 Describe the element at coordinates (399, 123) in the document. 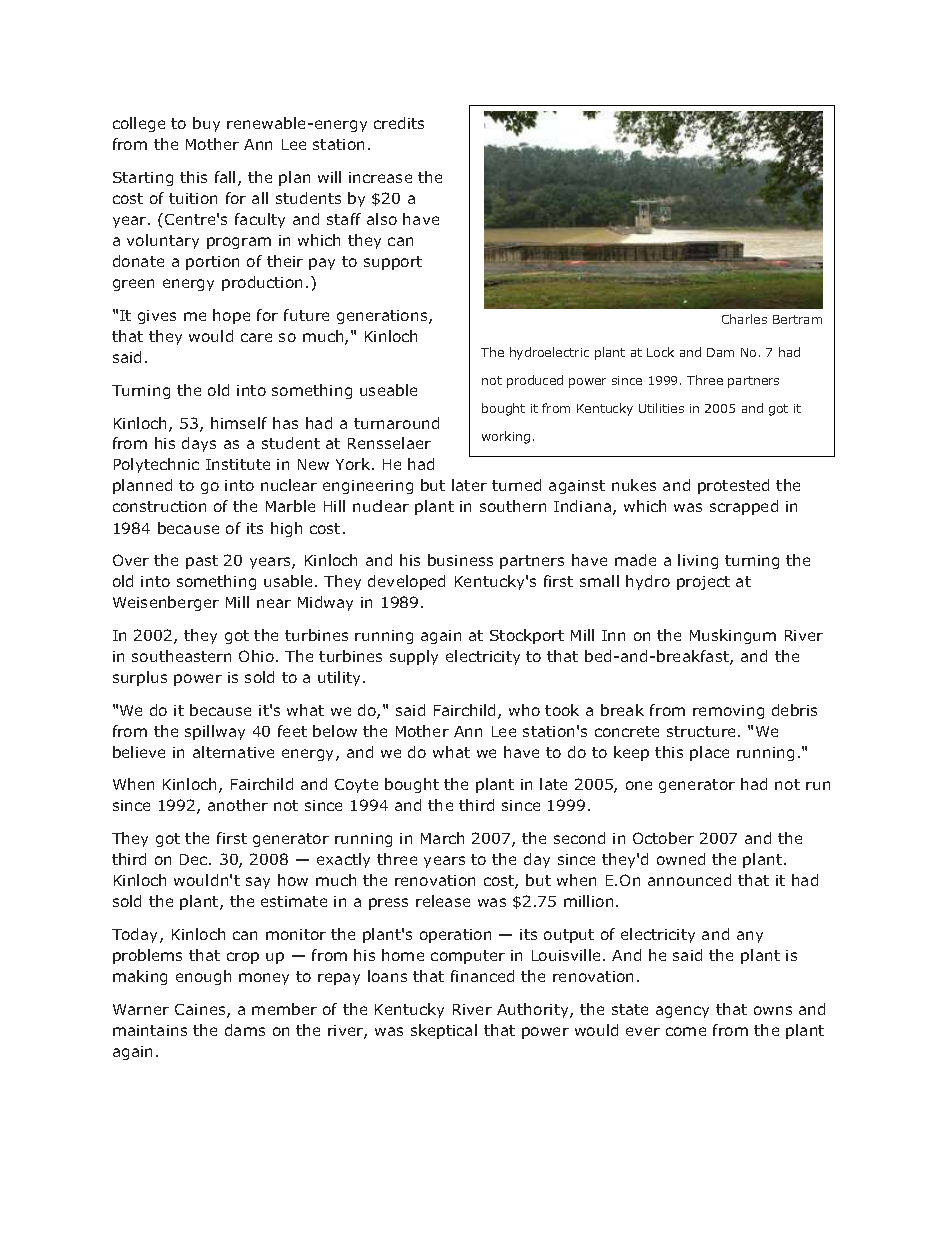

I see `credits` at that location.
